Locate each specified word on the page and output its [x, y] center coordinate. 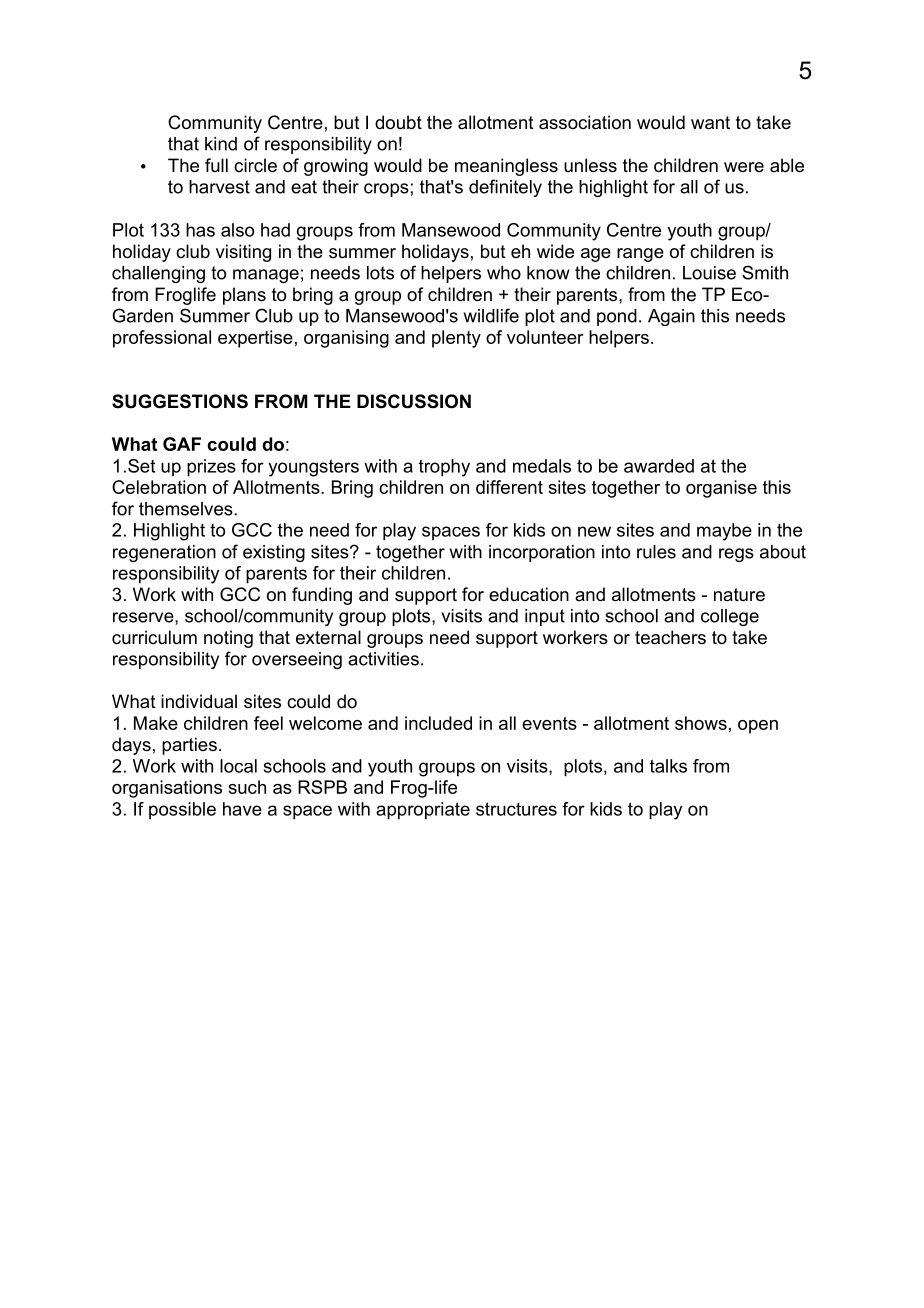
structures [516, 809]
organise [721, 489]
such [247, 787]
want [710, 123]
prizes [211, 468]
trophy [444, 468]
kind [221, 144]
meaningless [506, 167]
